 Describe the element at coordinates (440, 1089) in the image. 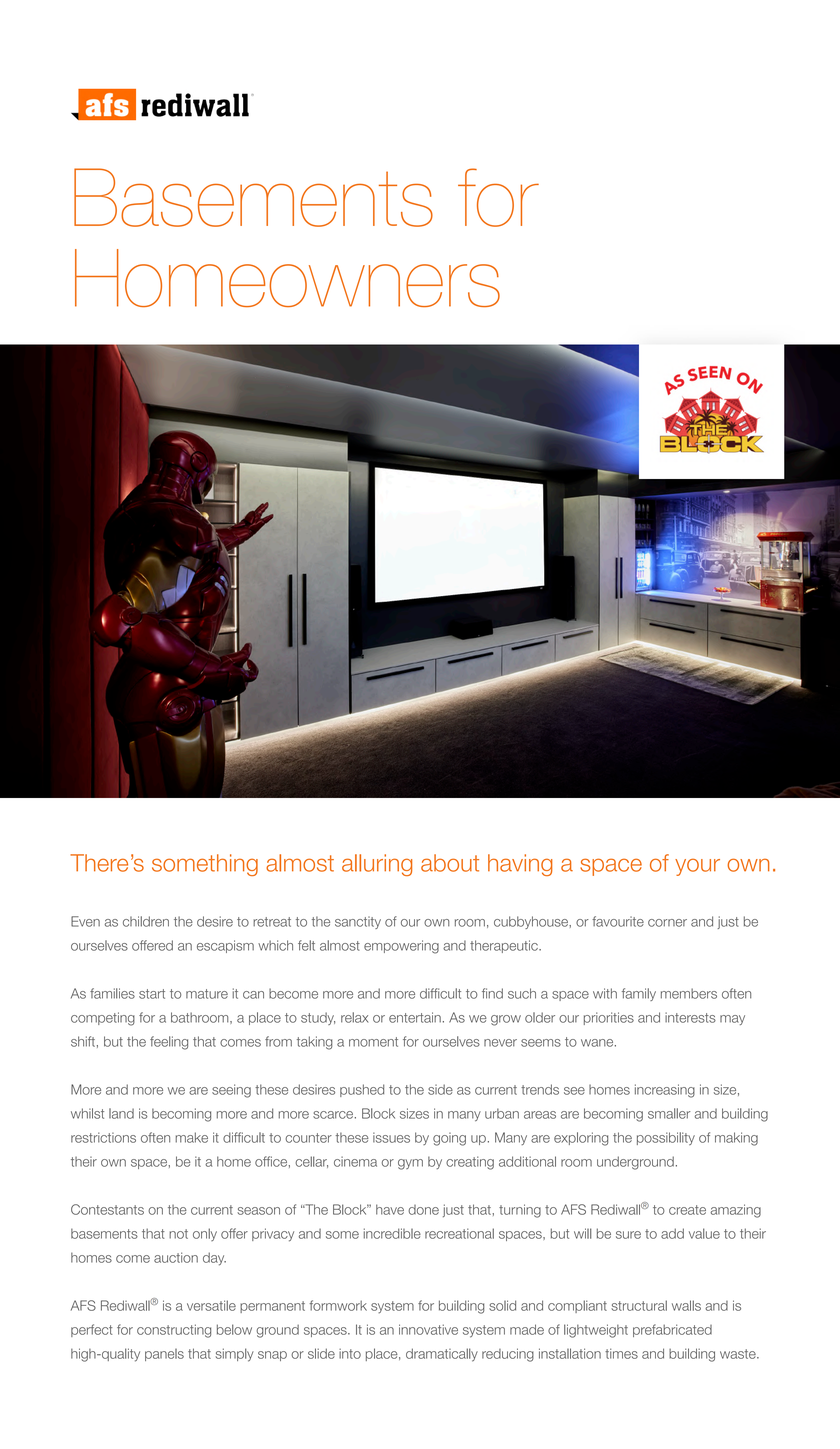

I see `side` at that location.
